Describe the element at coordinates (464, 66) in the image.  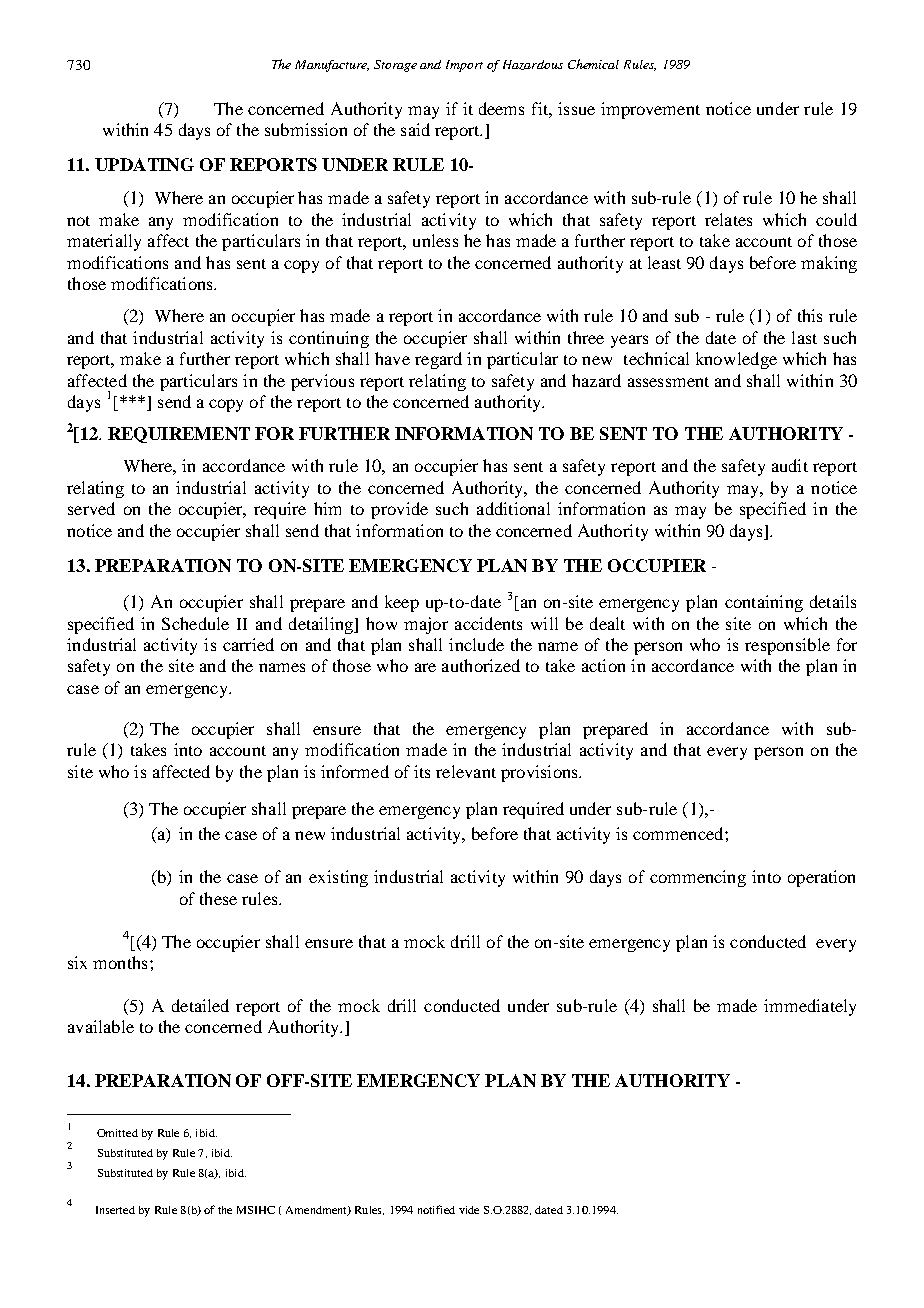
I see `Import` at that location.
